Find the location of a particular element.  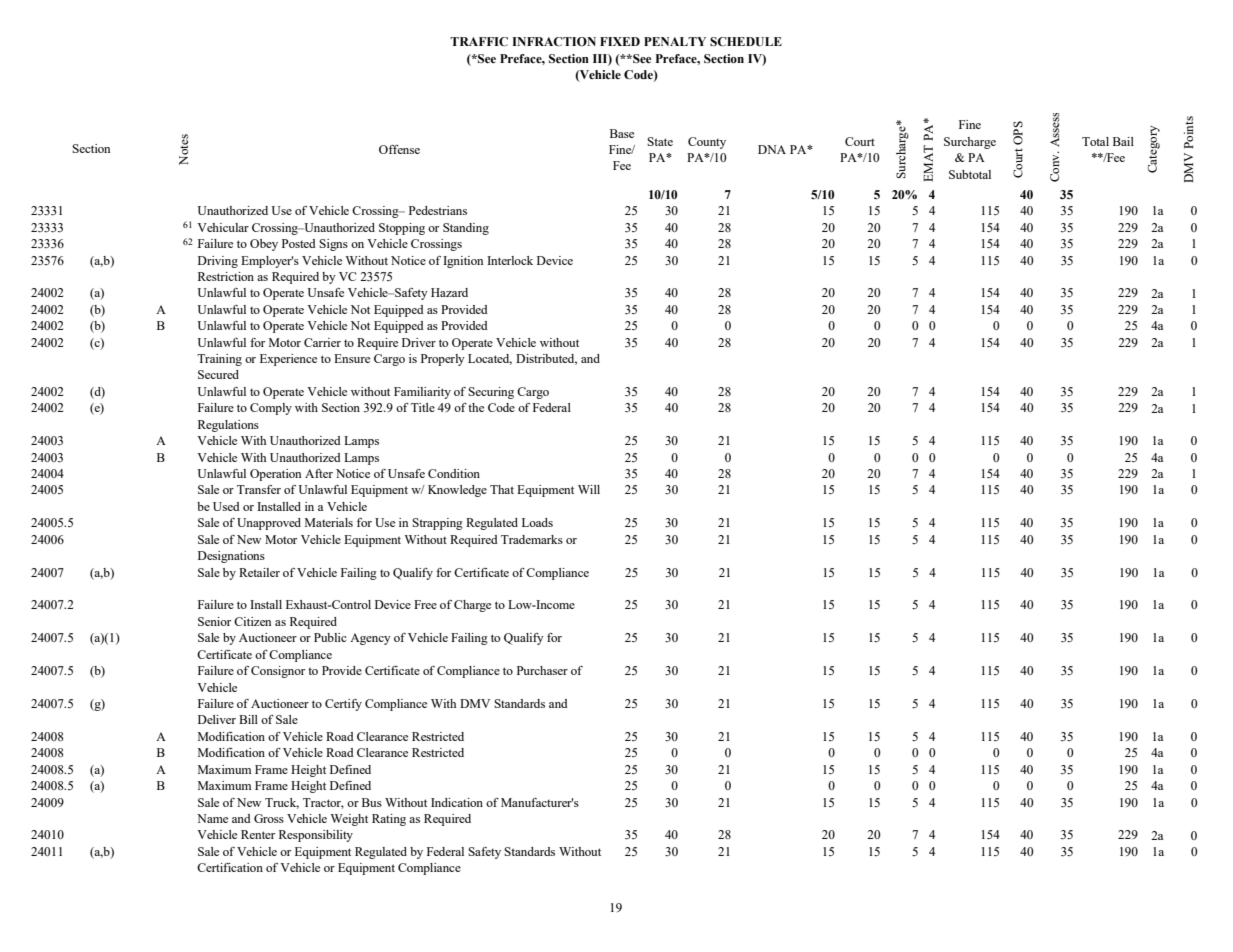

Bail is located at coordinates (1123, 141).
